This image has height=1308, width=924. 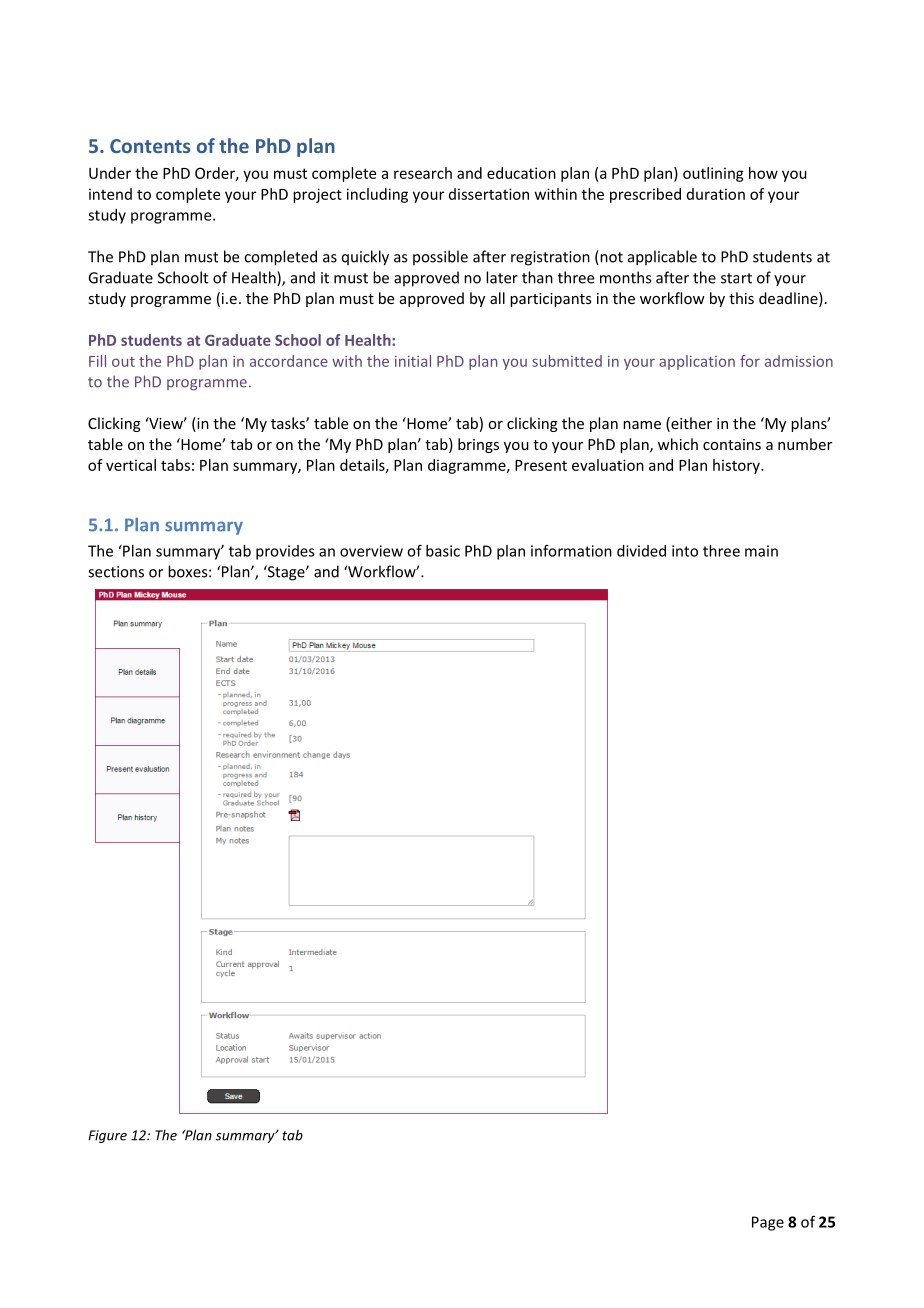 What do you see at coordinates (685, 551) in the image?
I see `into` at bounding box center [685, 551].
